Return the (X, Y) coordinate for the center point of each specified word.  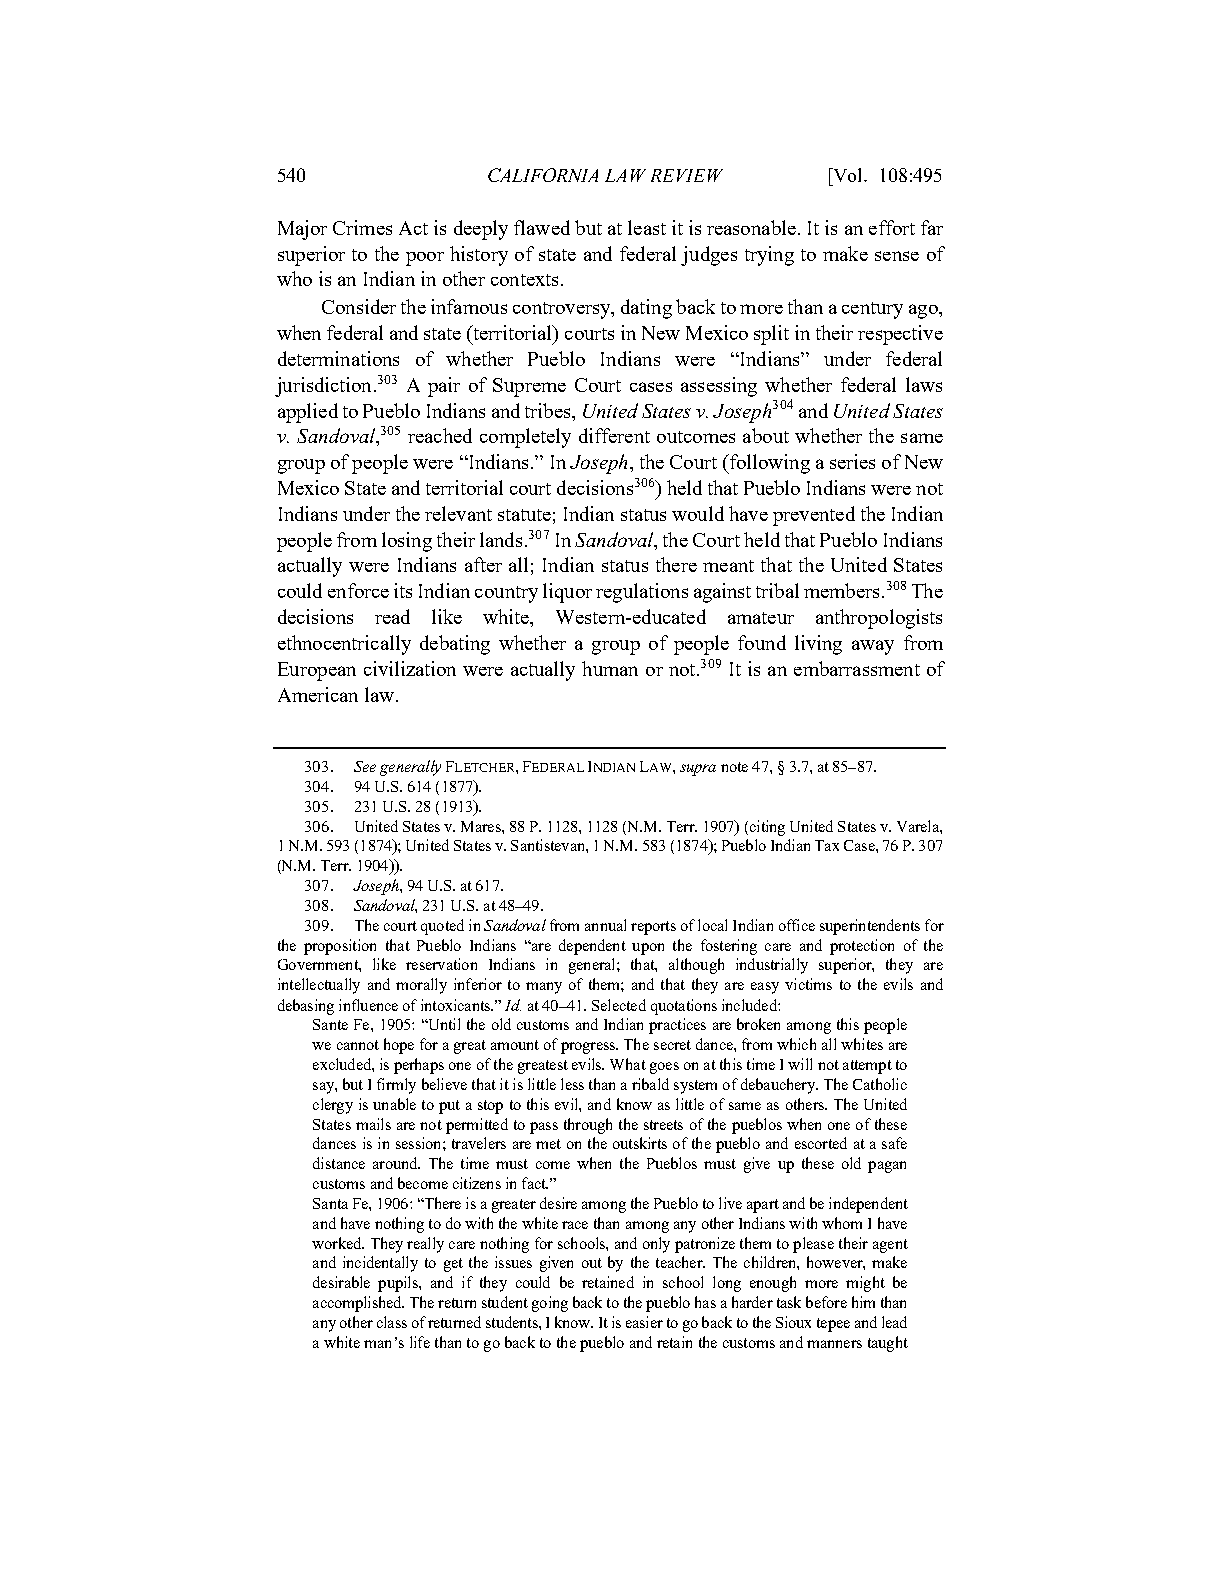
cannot (358, 1045)
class (392, 1322)
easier (644, 1322)
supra (698, 770)
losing (407, 542)
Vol (848, 175)
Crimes (362, 227)
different (614, 435)
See (365, 766)
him (863, 1302)
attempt (867, 1067)
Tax (827, 845)
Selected (619, 1005)
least (647, 227)
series (852, 461)
